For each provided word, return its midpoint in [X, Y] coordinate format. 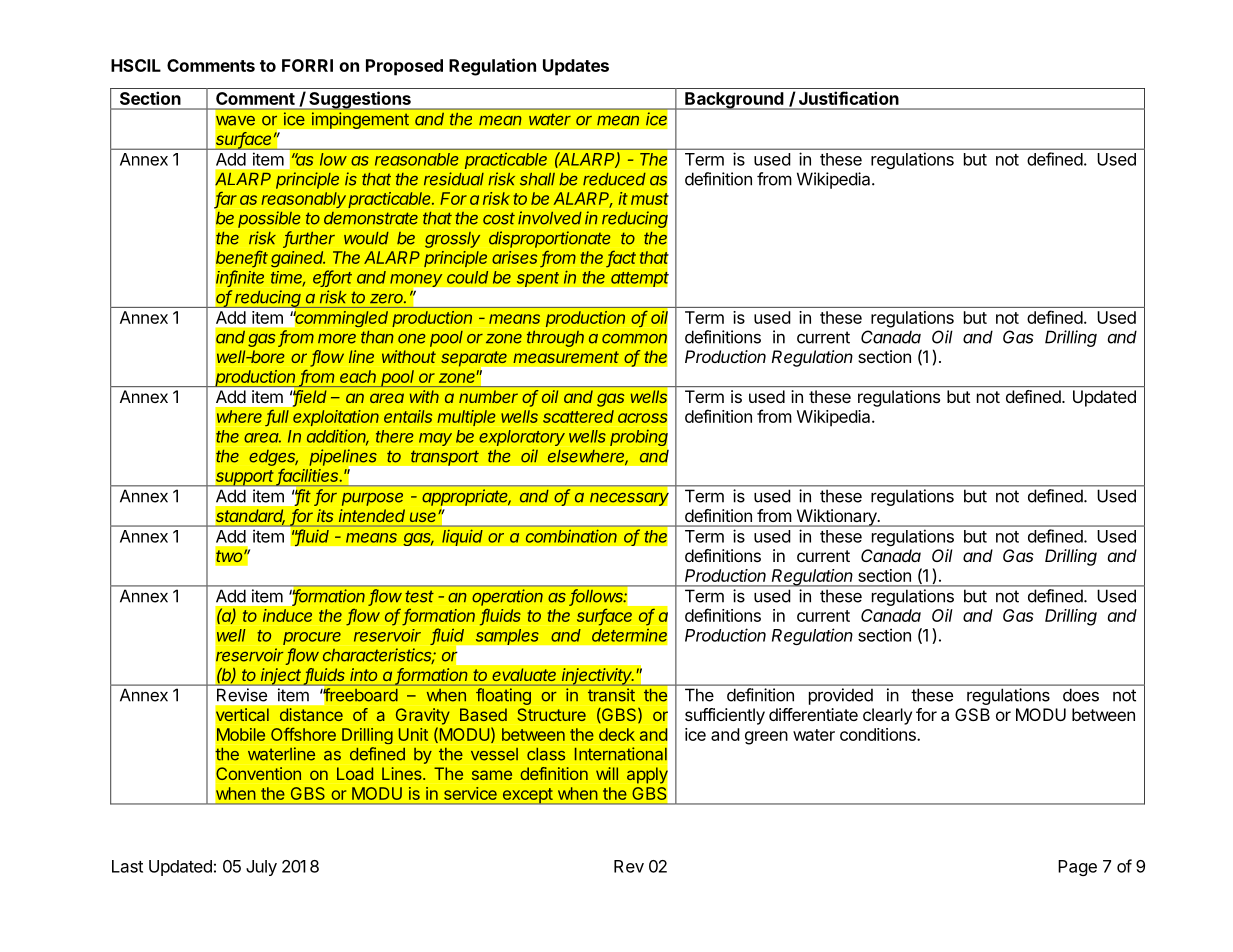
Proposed [404, 67]
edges [273, 458]
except [527, 796]
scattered [578, 416]
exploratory [522, 438]
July [261, 868]
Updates [576, 67]
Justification [849, 98]
